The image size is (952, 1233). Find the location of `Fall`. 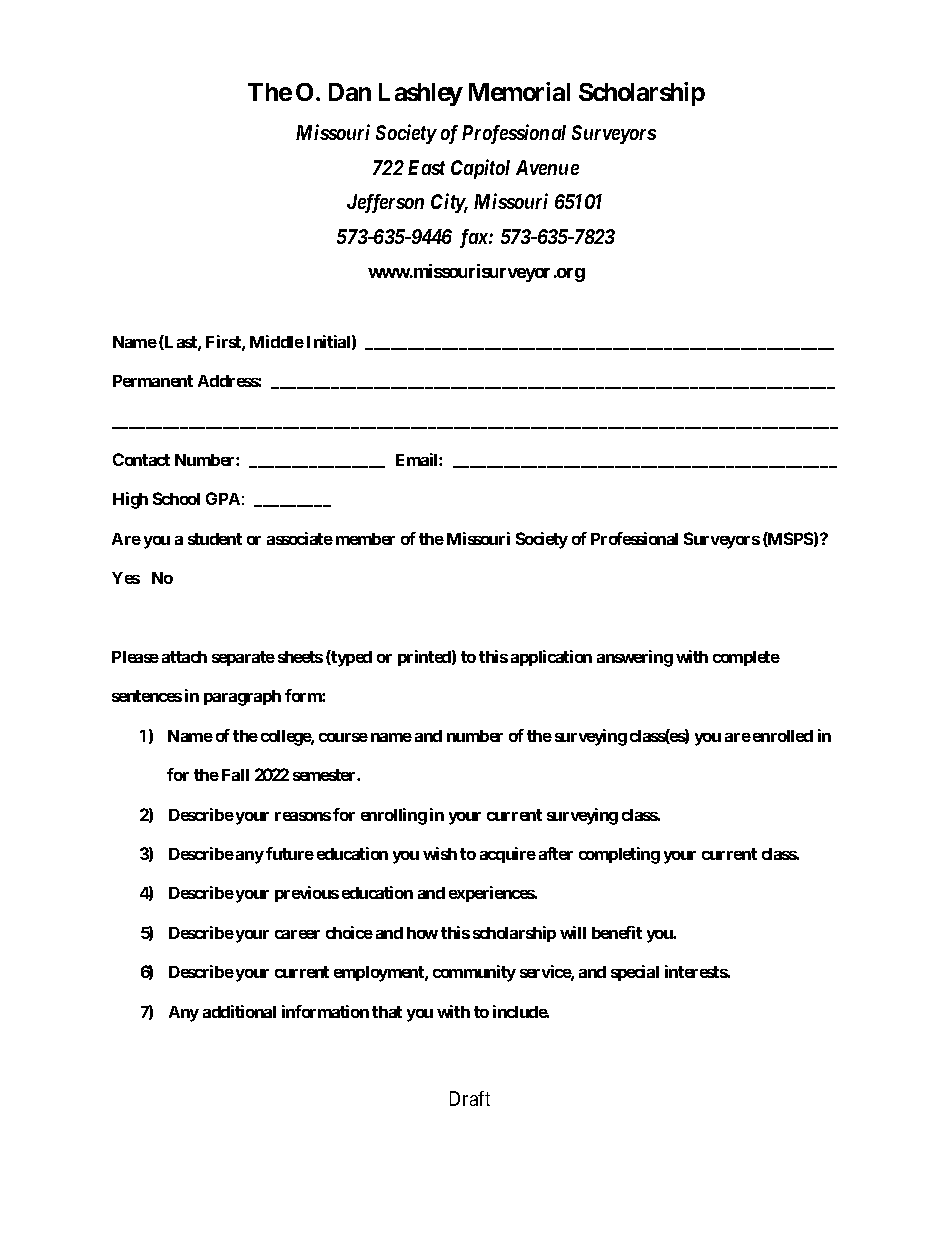

Fall is located at coordinates (235, 775).
